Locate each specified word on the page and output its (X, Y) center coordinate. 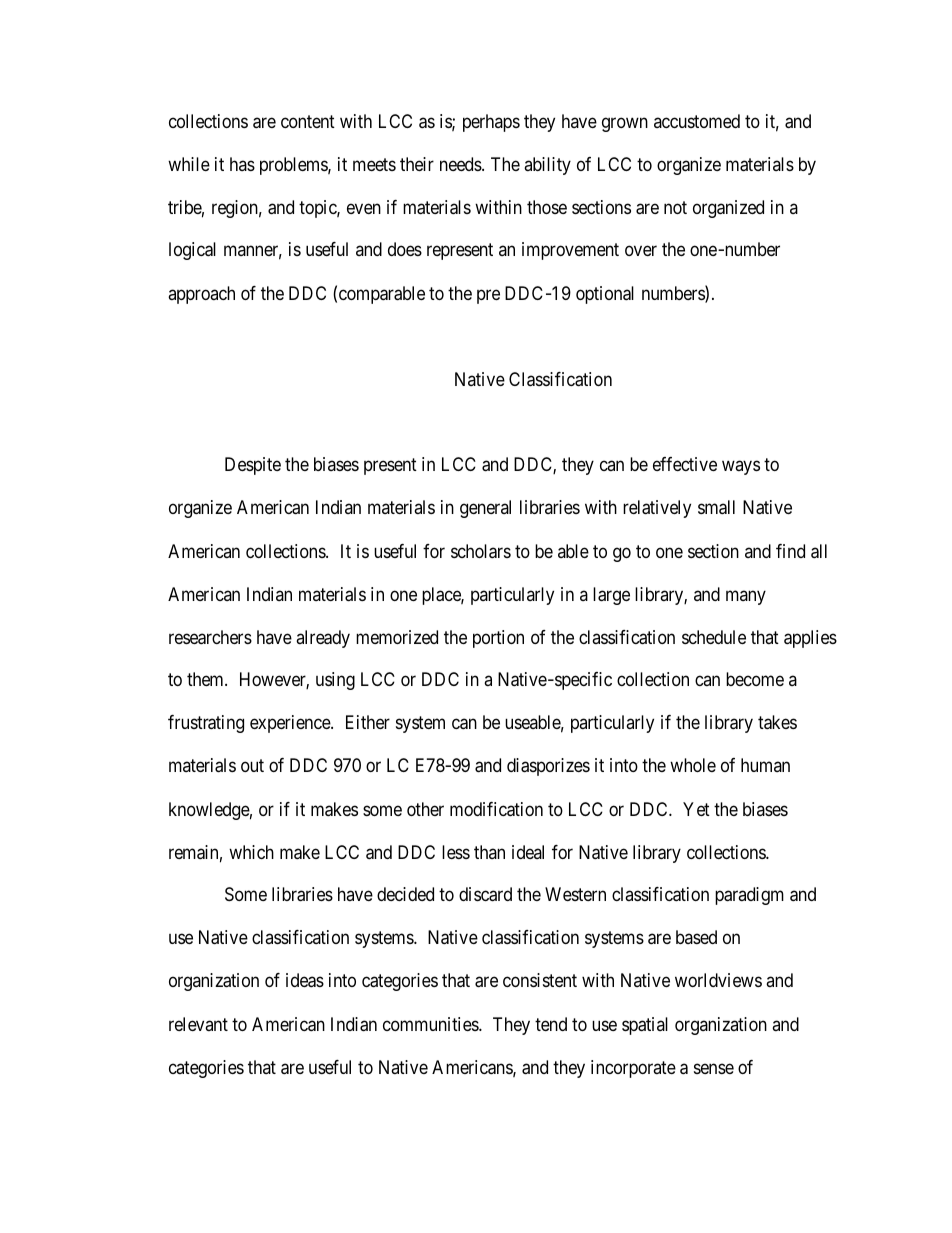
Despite (253, 466)
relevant (198, 1024)
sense (714, 1068)
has (242, 164)
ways (741, 468)
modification (496, 809)
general (485, 509)
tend (551, 1024)
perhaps (491, 123)
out (252, 766)
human (765, 765)
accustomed (697, 121)
